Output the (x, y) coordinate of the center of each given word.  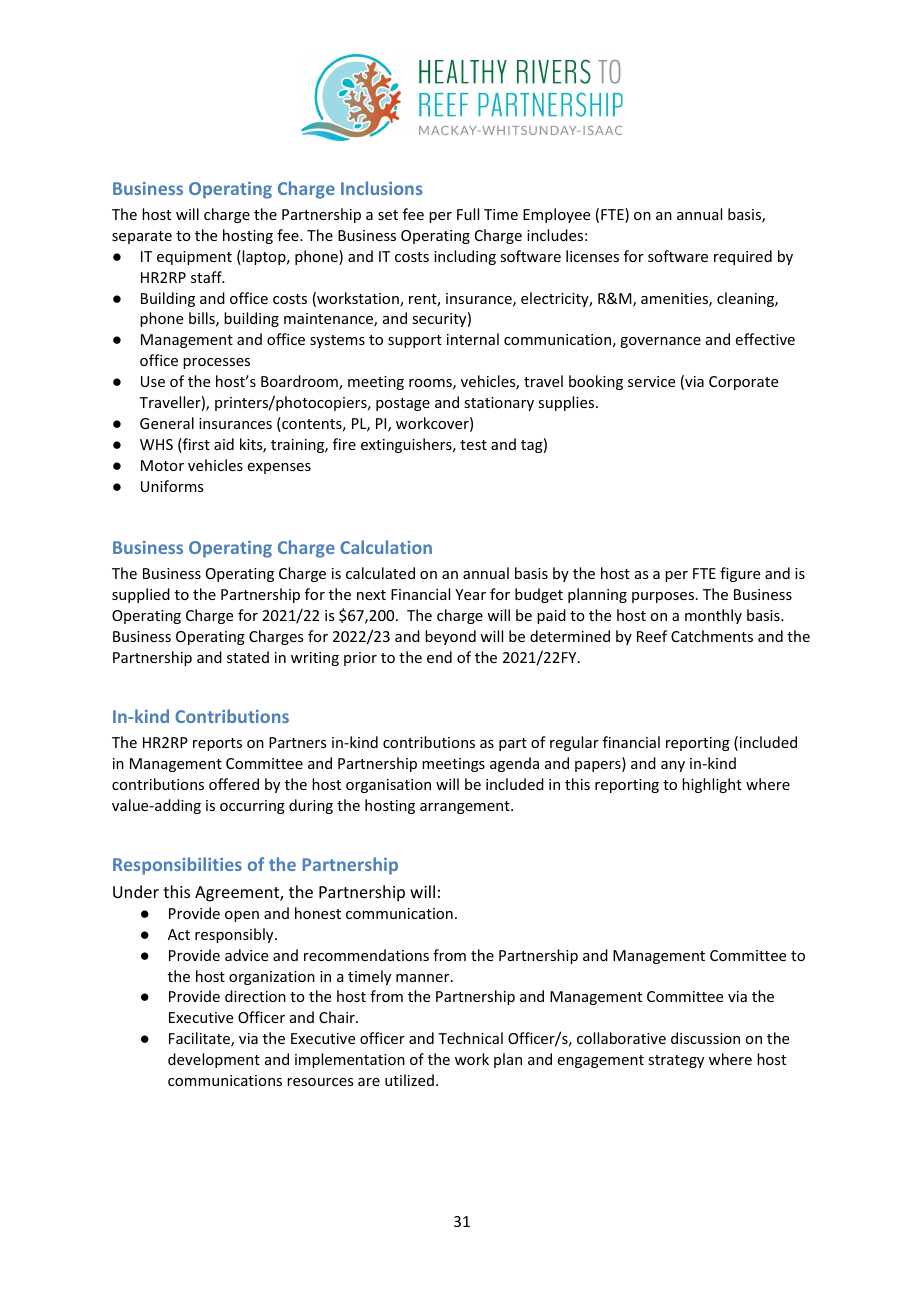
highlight (712, 785)
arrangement (466, 807)
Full (468, 214)
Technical (470, 1038)
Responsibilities (177, 866)
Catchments (712, 636)
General (167, 423)
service (651, 381)
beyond (450, 637)
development (214, 1060)
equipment (194, 258)
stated (248, 657)
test (473, 445)
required (743, 257)
